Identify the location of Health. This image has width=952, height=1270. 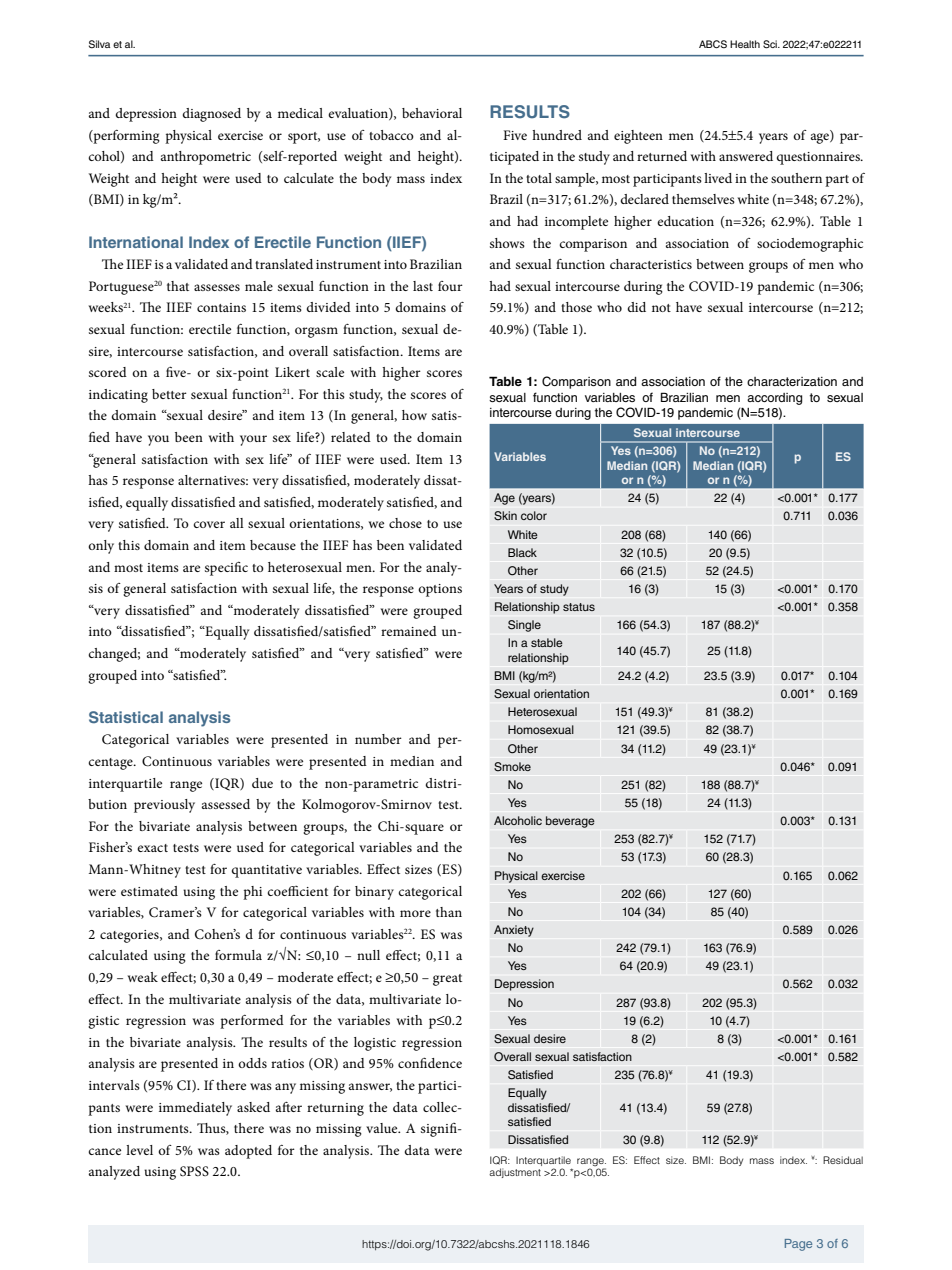
(745, 44).
